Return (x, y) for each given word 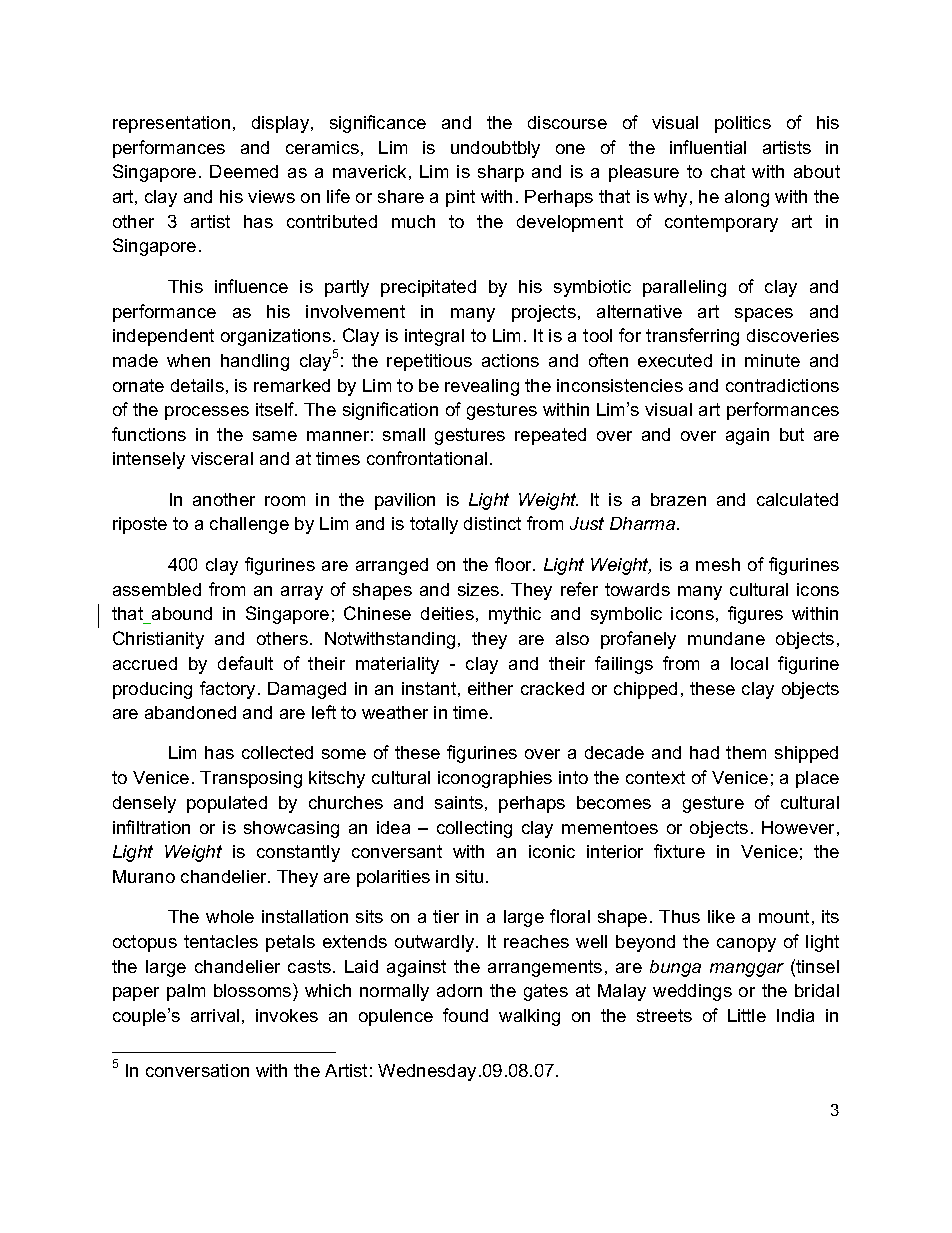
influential (708, 147)
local (749, 663)
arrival (215, 1015)
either (490, 688)
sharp (501, 173)
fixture (679, 851)
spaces (764, 315)
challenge (249, 525)
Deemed (244, 171)
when (188, 360)
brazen (678, 499)
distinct (492, 523)
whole (230, 916)
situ (469, 876)
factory (227, 690)
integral (434, 337)
